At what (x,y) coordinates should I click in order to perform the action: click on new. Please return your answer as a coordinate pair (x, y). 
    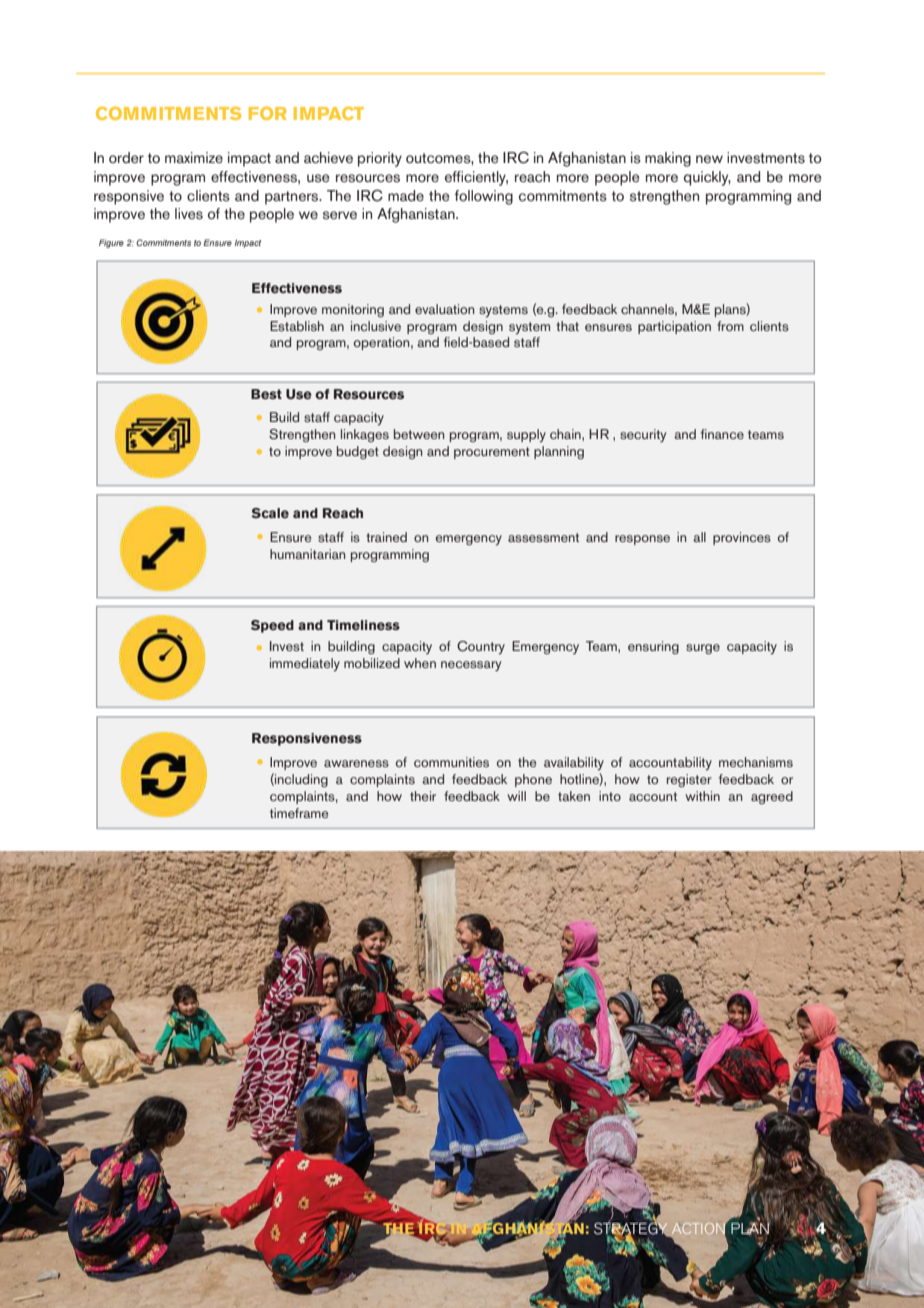
    Looking at the image, I should click on (709, 159).
